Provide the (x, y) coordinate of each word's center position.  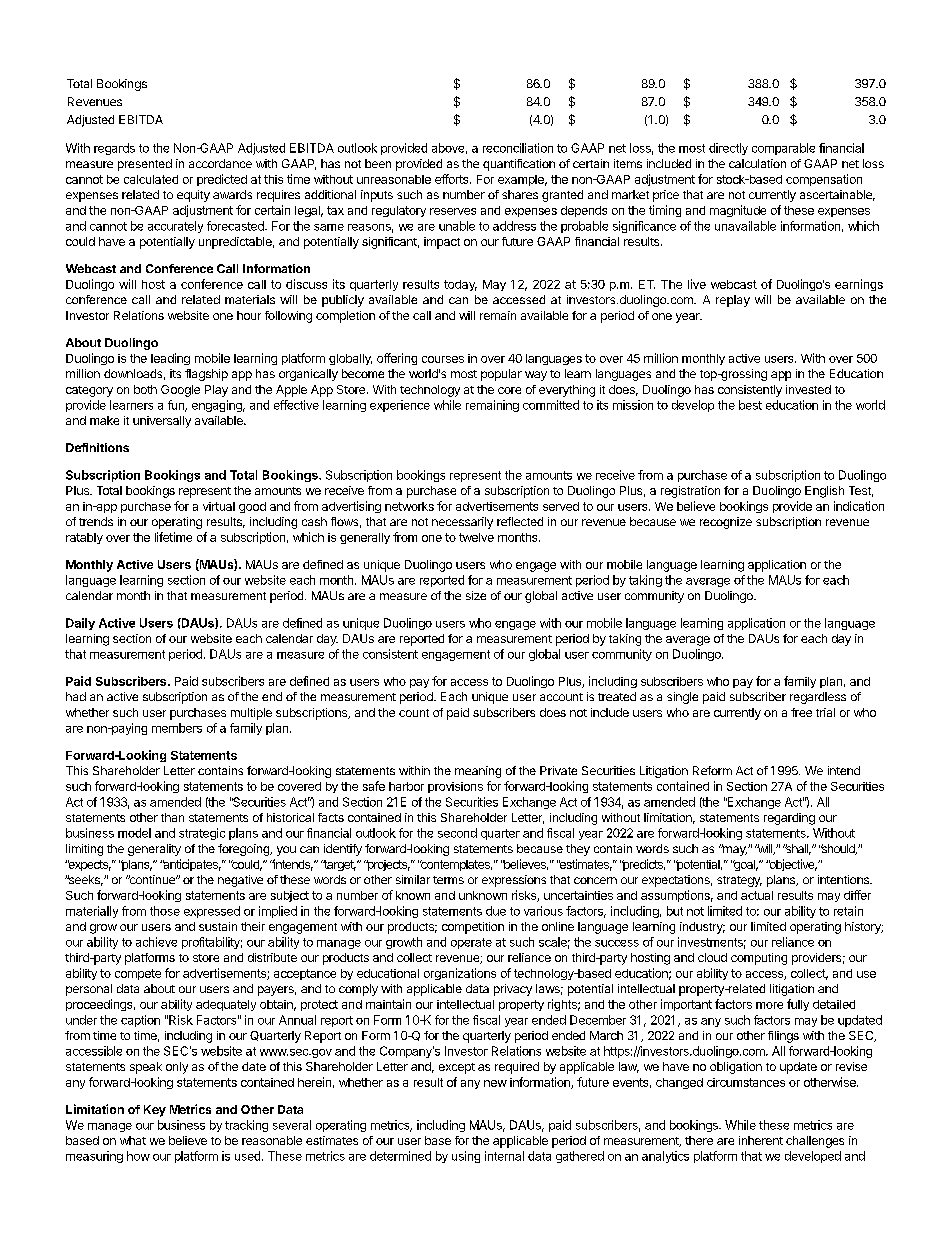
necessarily (462, 523)
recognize (726, 523)
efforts (453, 179)
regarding (789, 819)
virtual (219, 506)
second (457, 833)
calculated (151, 179)
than (172, 817)
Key (155, 1111)
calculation (757, 163)
